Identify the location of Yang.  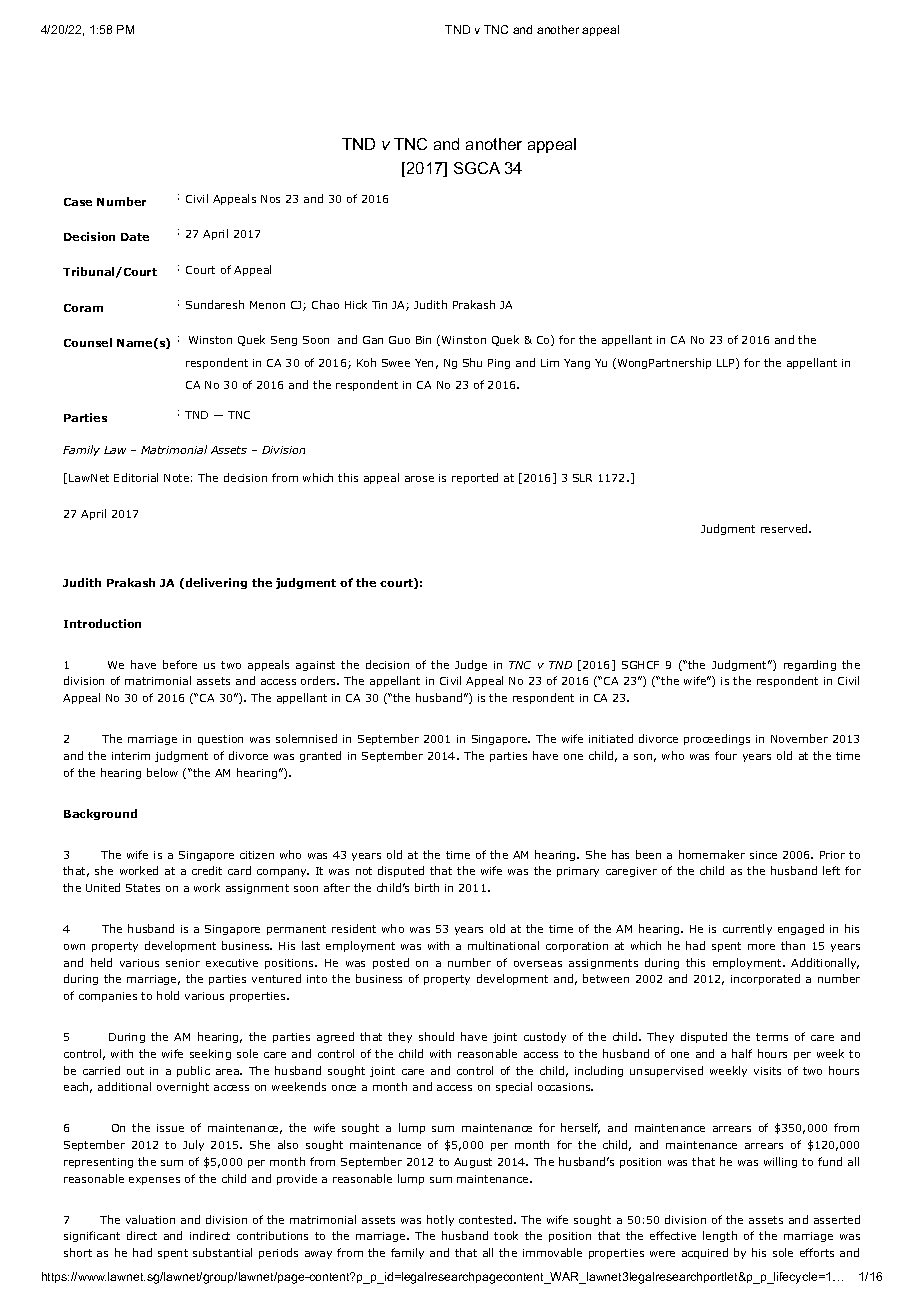
(577, 364).
